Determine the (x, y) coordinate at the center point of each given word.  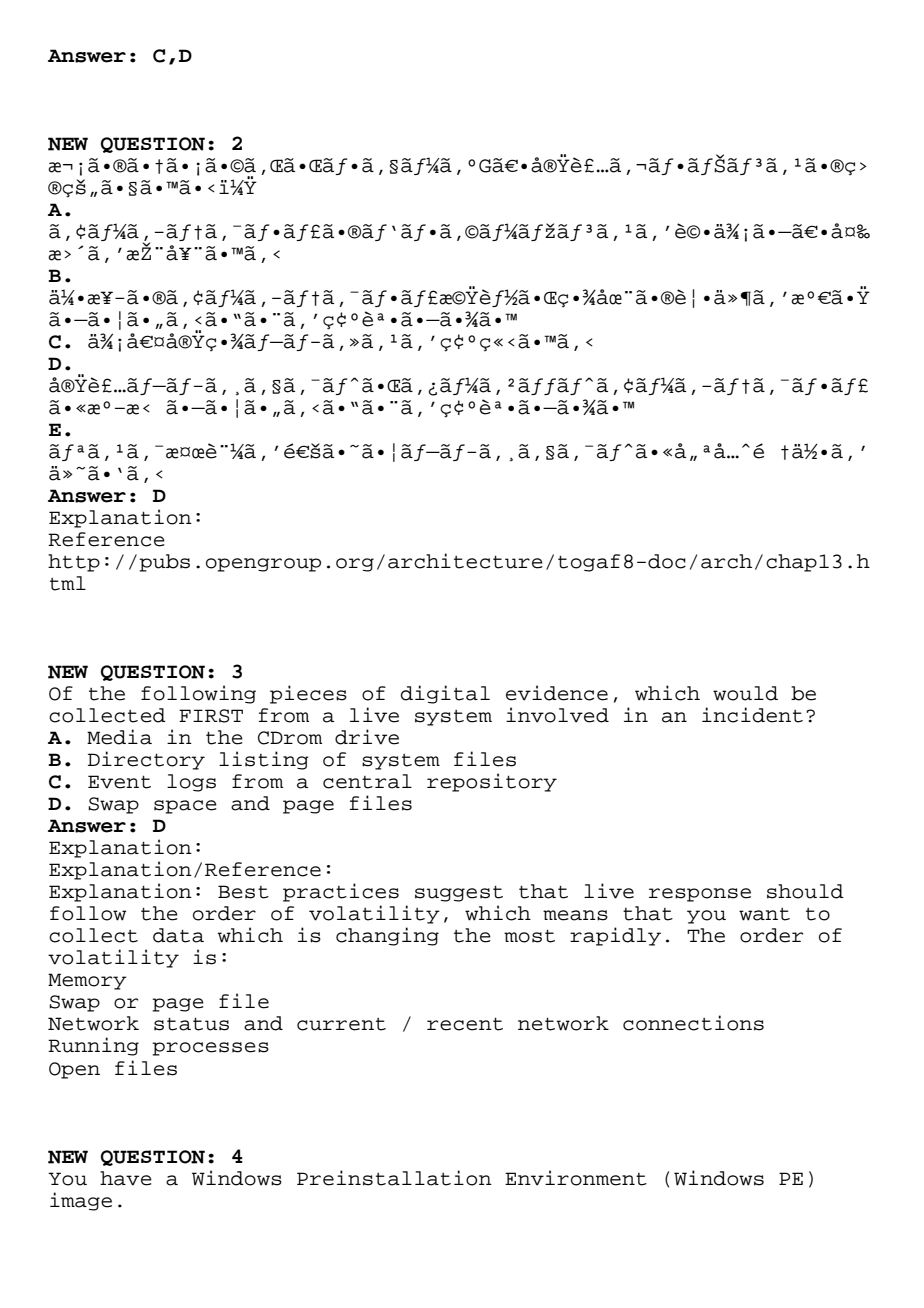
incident (752, 715)
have (126, 1178)
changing (387, 936)
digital (445, 694)
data (178, 935)
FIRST (211, 716)
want (764, 914)
